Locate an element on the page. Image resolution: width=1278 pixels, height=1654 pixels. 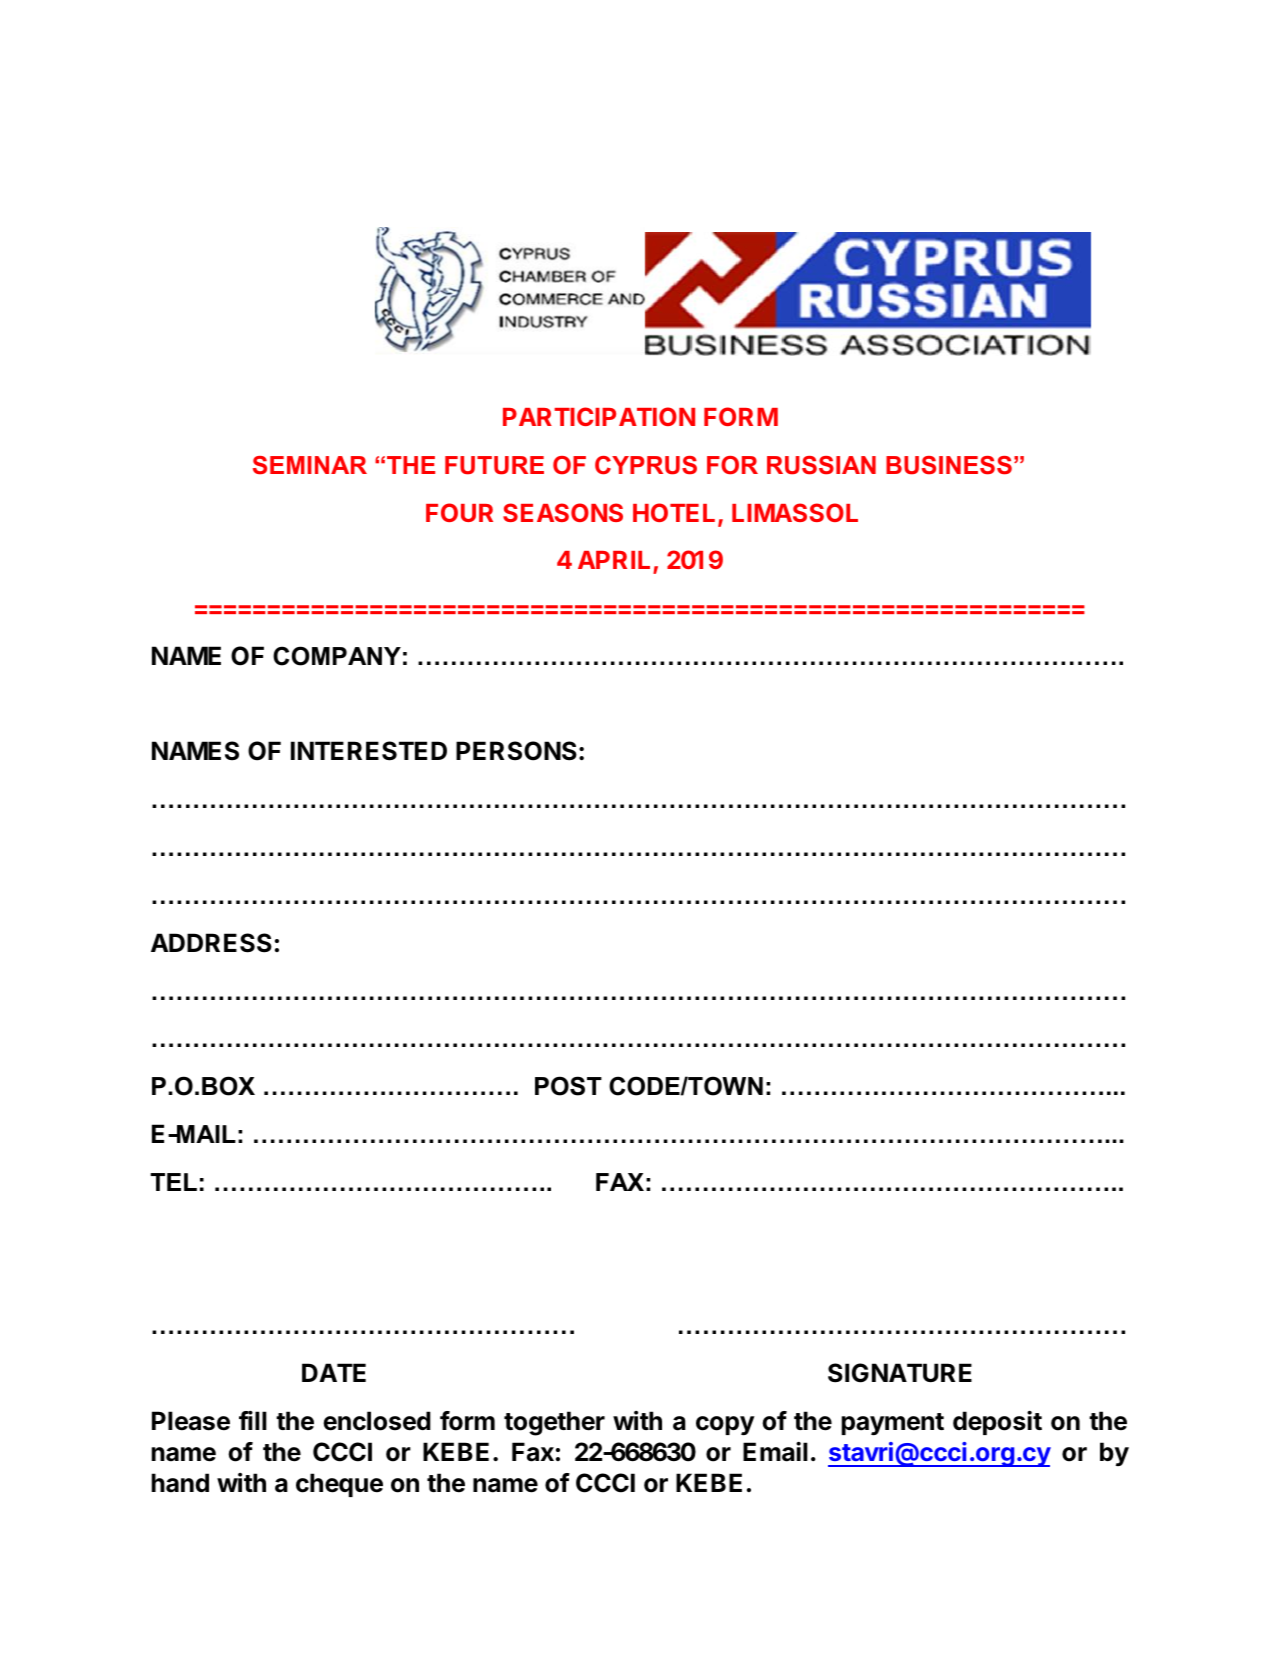
INTERESTED is located at coordinates (369, 751).
